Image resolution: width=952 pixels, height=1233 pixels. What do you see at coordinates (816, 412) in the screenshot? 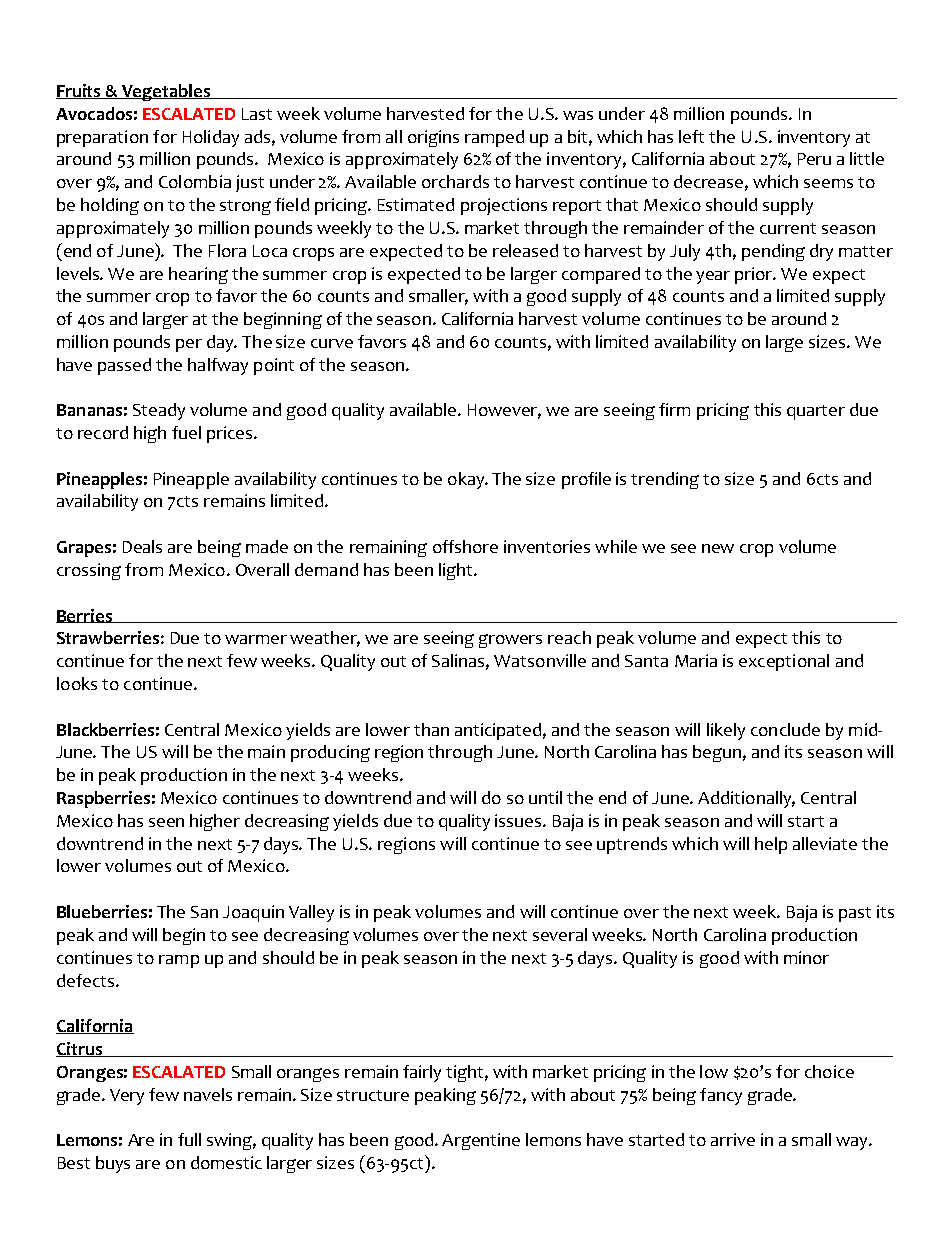
I see `quarter` at bounding box center [816, 412].
